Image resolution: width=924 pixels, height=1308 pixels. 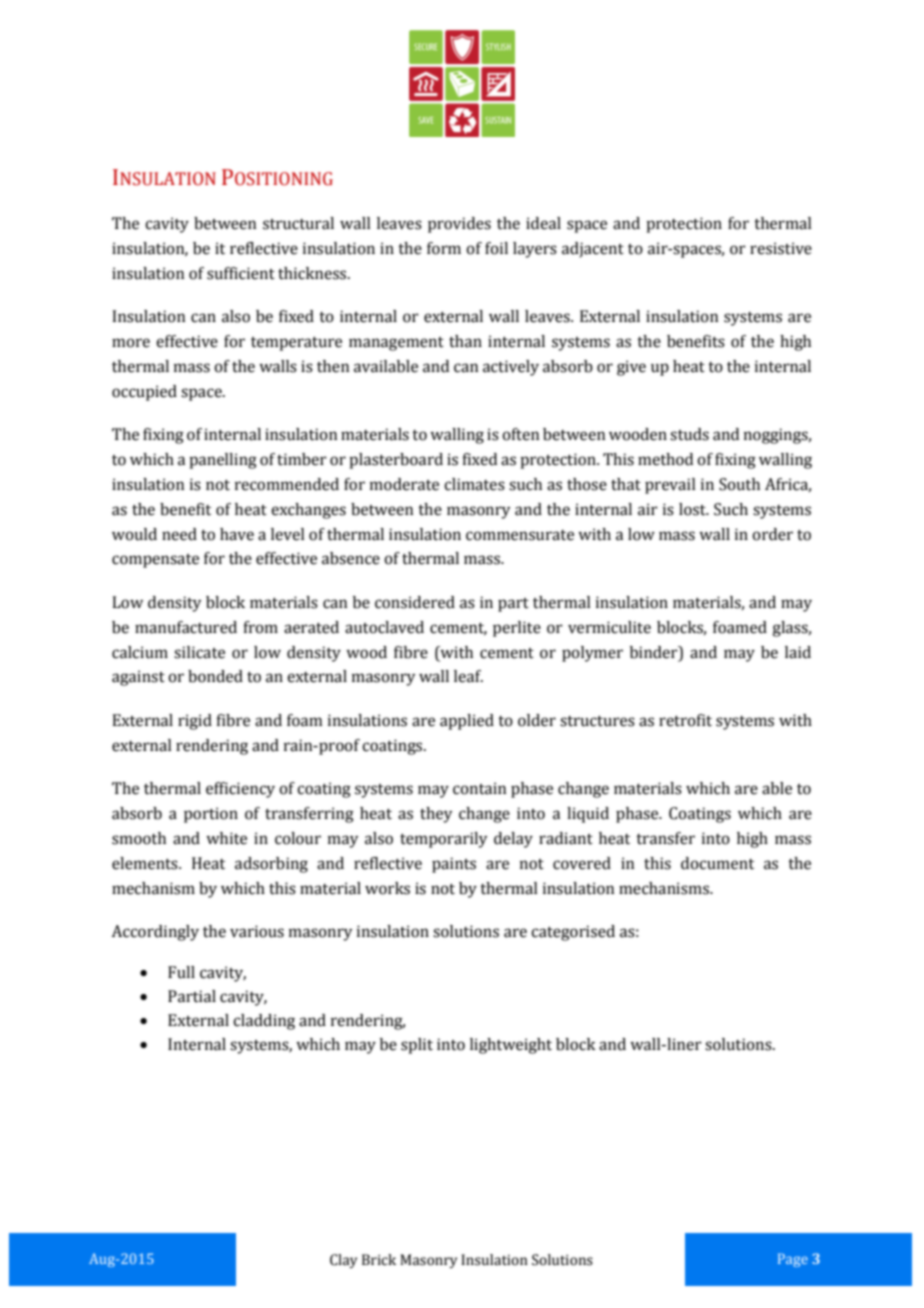 I want to click on applied, so click(x=467, y=722).
